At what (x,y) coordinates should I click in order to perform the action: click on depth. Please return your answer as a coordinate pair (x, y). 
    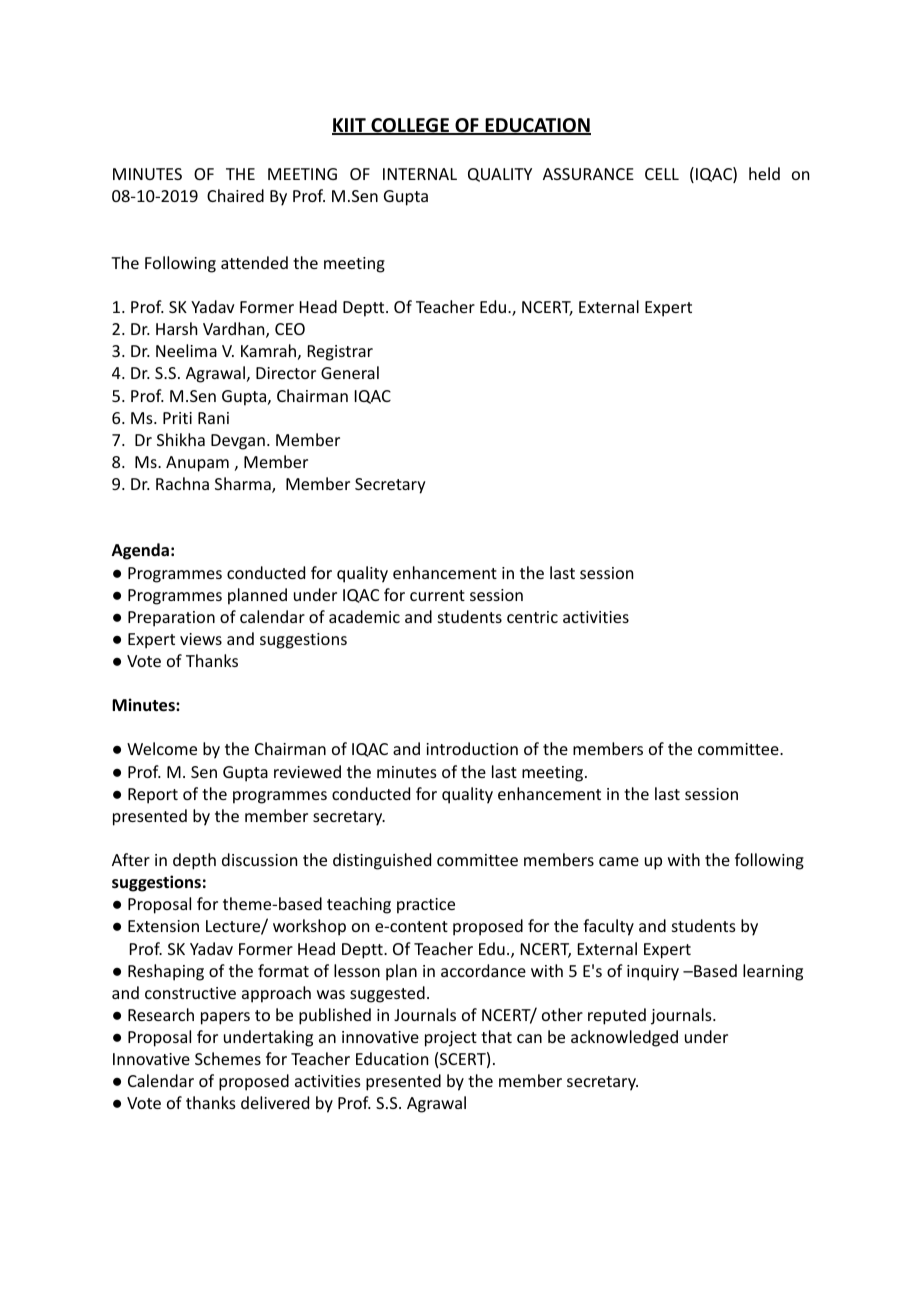
    Looking at the image, I should click on (194, 861).
